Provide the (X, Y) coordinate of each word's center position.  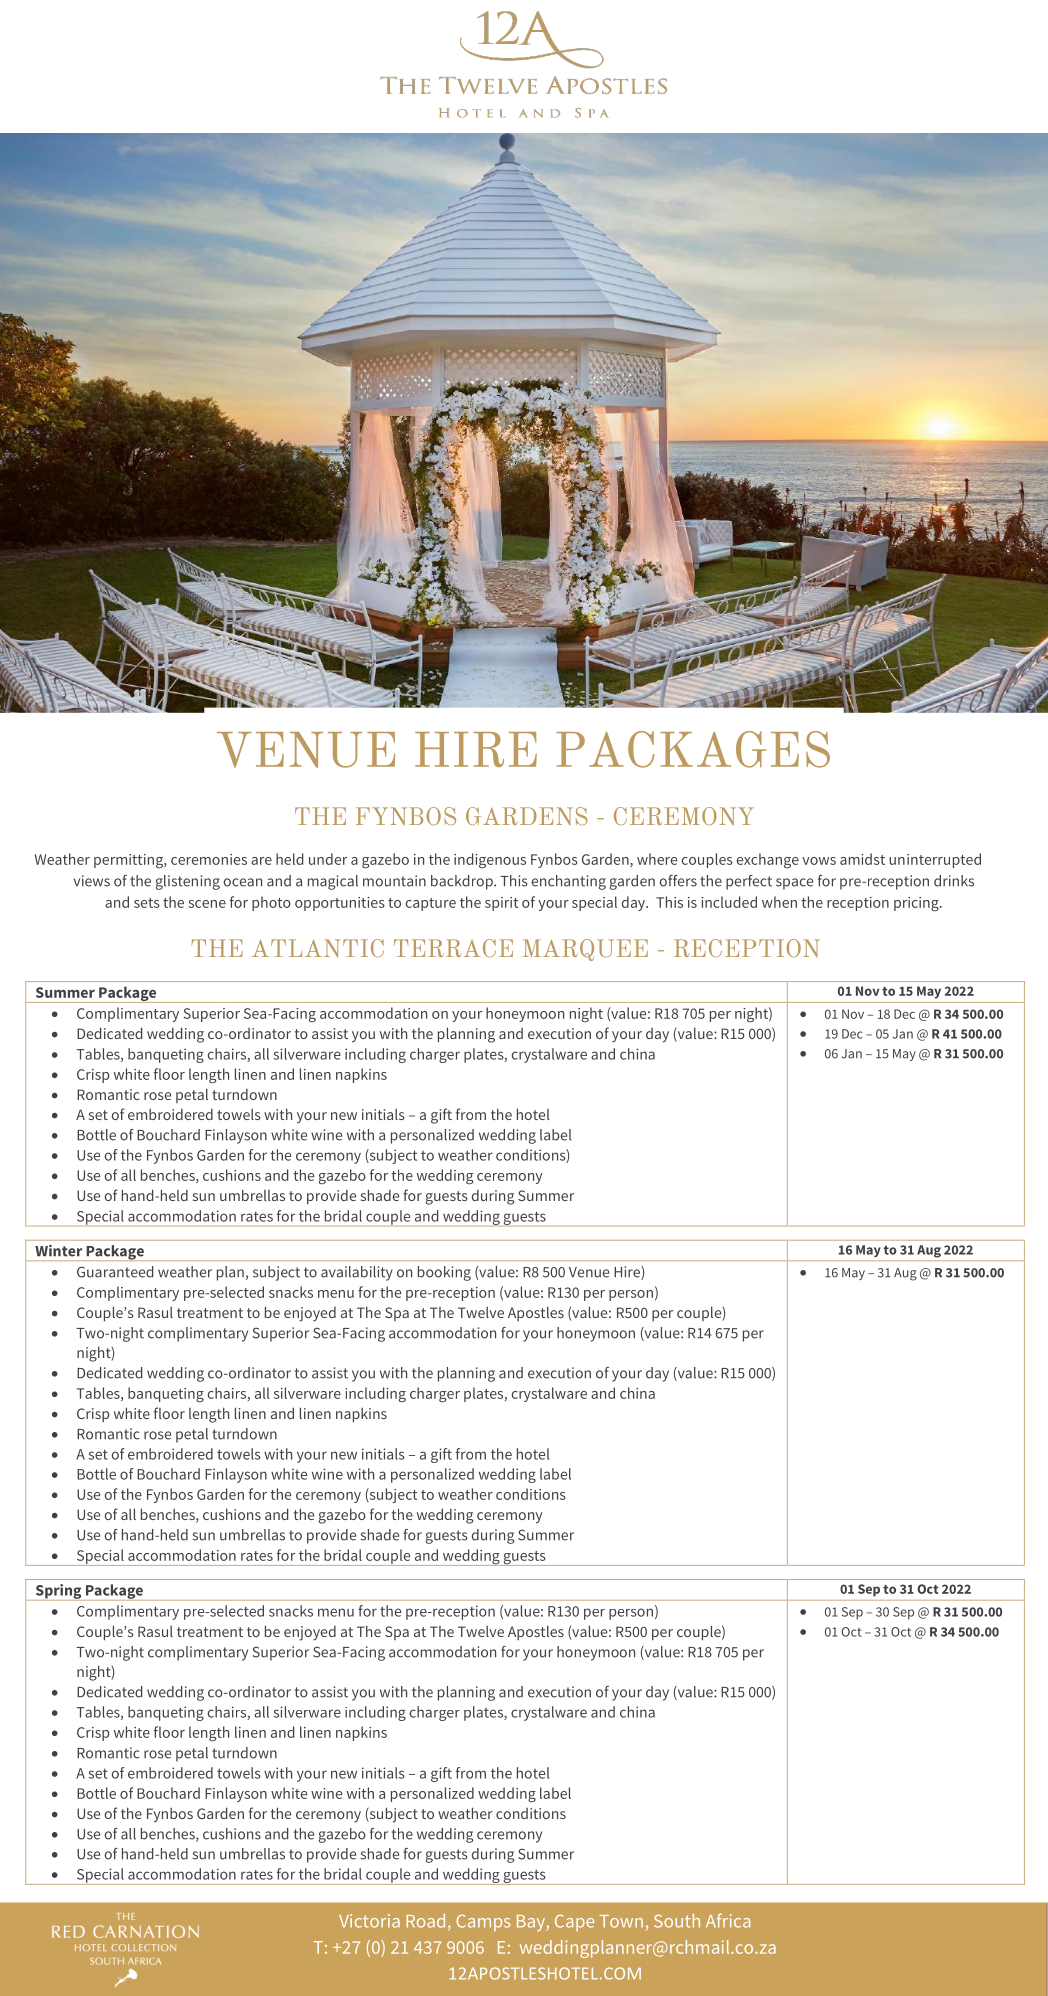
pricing (917, 904)
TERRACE (453, 948)
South (677, 1921)
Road (425, 1921)
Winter (58, 1250)
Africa (728, 1920)
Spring (58, 1592)
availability (357, 1273)
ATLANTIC (318, 948)
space (794, 884)
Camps (483, 1923)
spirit (501, 904)
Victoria (369, 1921)
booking (444, 1273)
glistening (188, 882)
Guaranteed (115, 1272)
